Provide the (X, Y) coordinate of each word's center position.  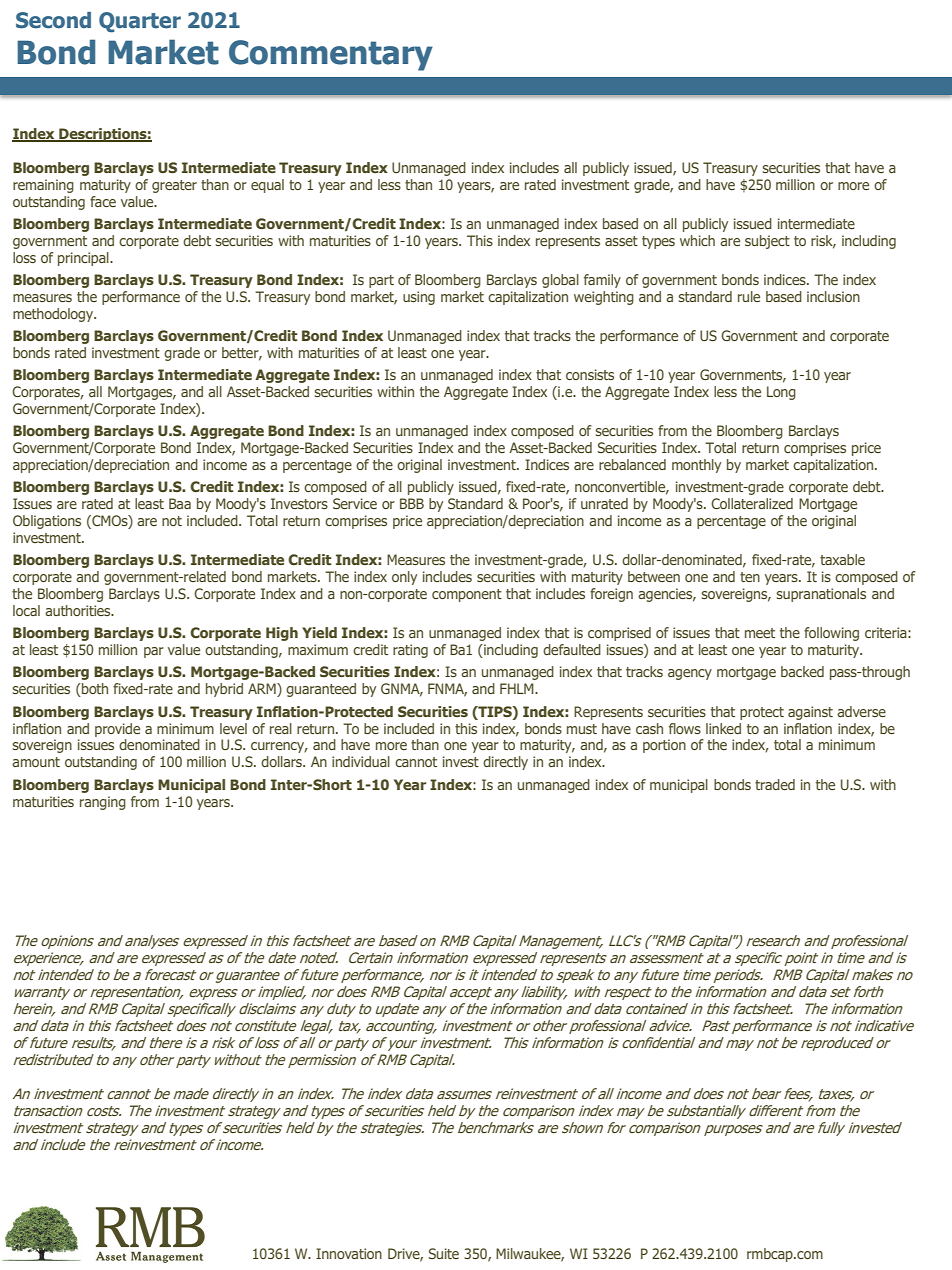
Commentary (331, 55)
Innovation (349, 1253)
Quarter (140, 22)
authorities (79, 610)
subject (767, 242)
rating (410, 651)
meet (760, 633)
